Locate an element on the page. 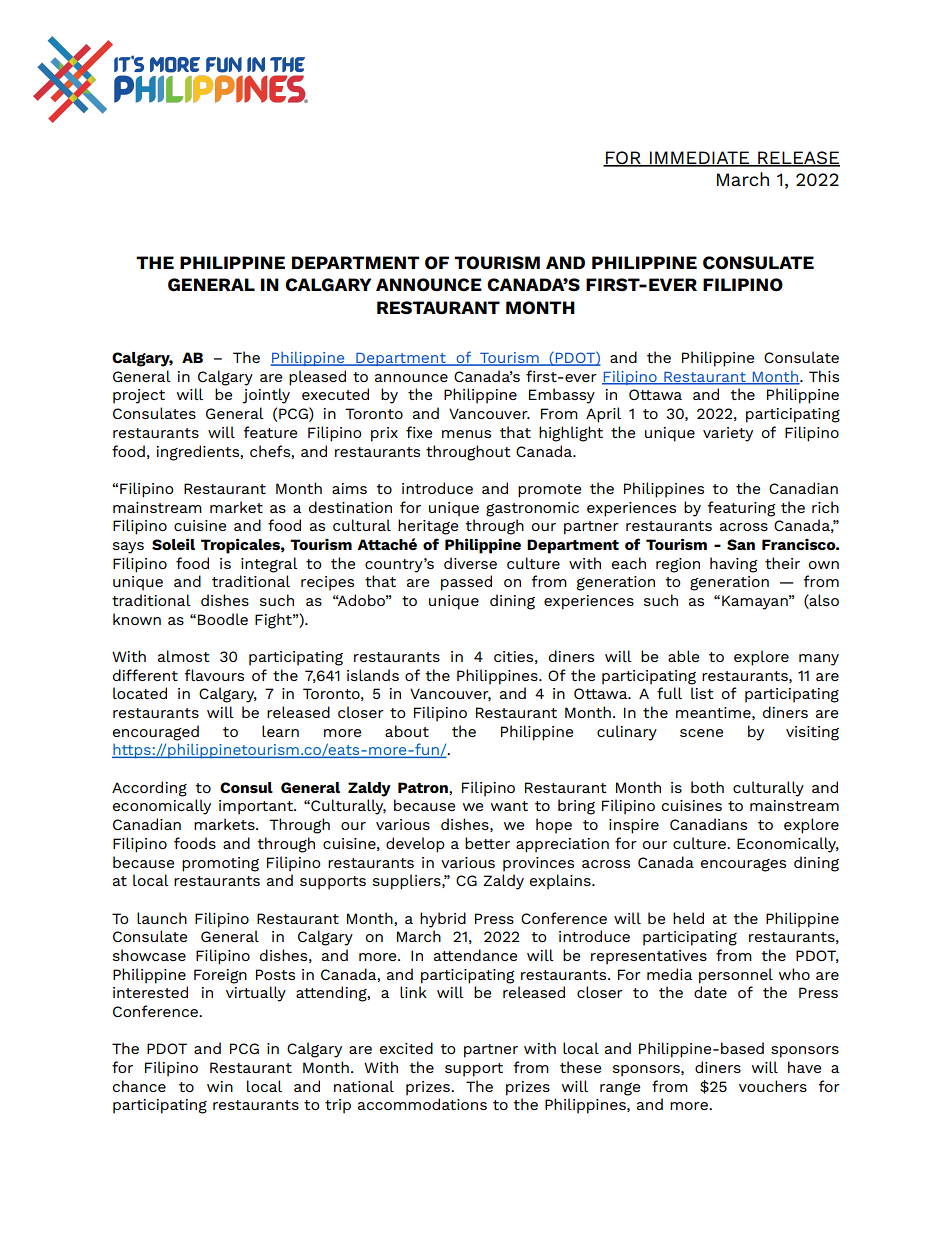  variety is located at coordinates (728, 434).
